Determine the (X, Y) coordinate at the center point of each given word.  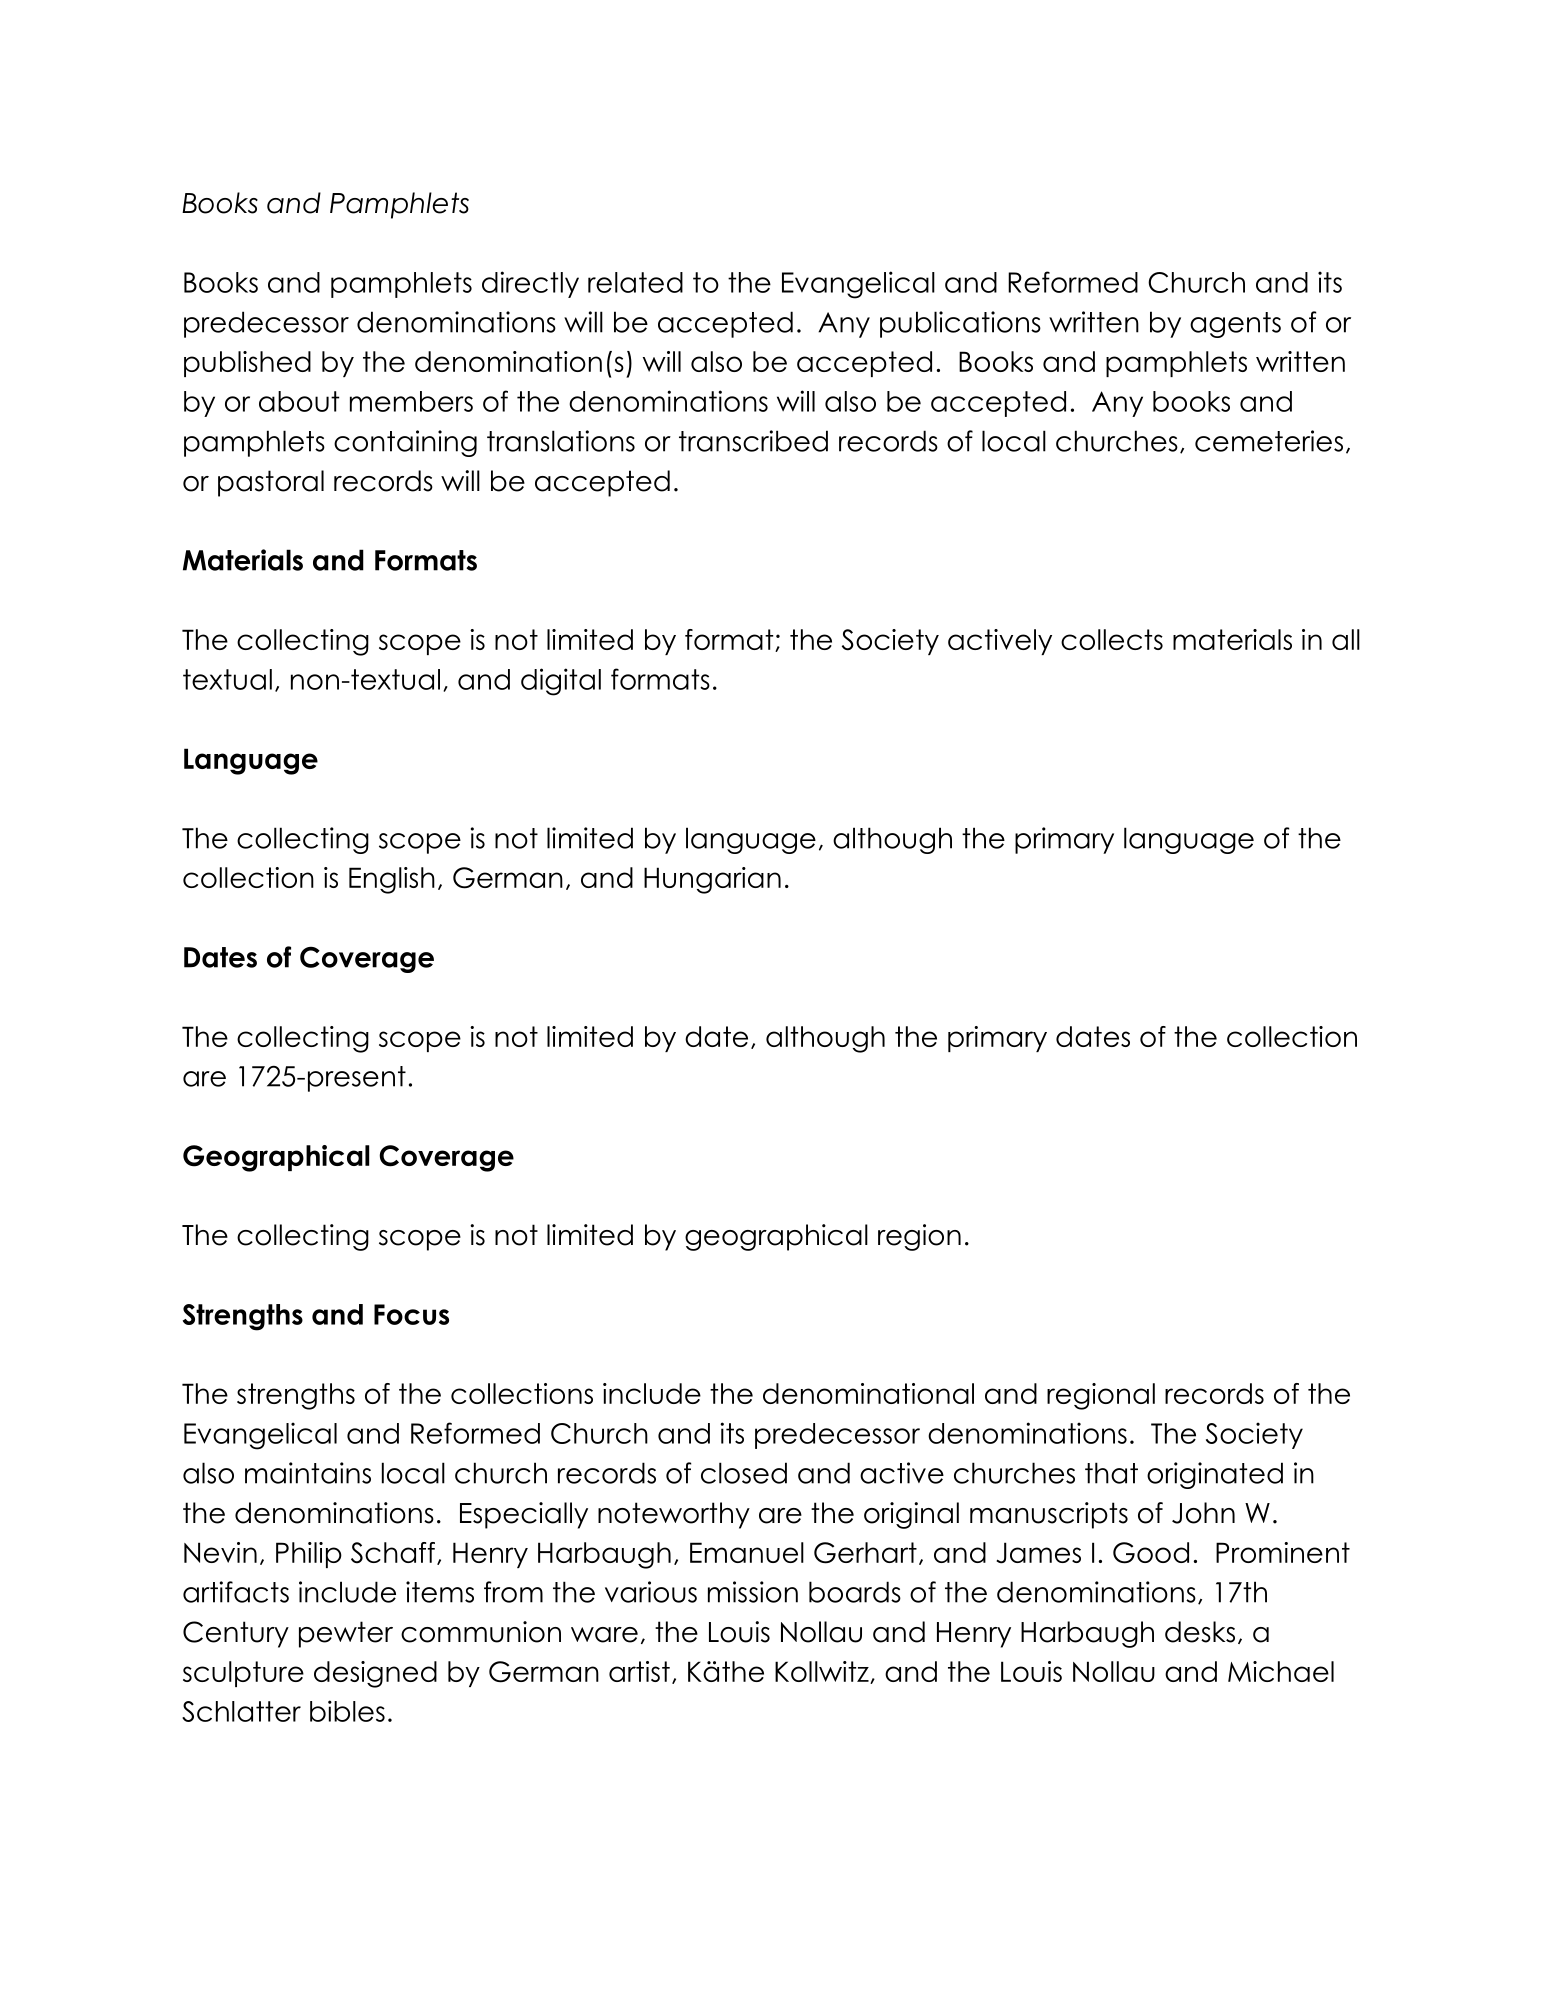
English (392, 880)
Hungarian (712, 880)
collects (1112, 639)
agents (1235, 325)
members (411, 401)
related (635, 282)
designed (375, 1674)
